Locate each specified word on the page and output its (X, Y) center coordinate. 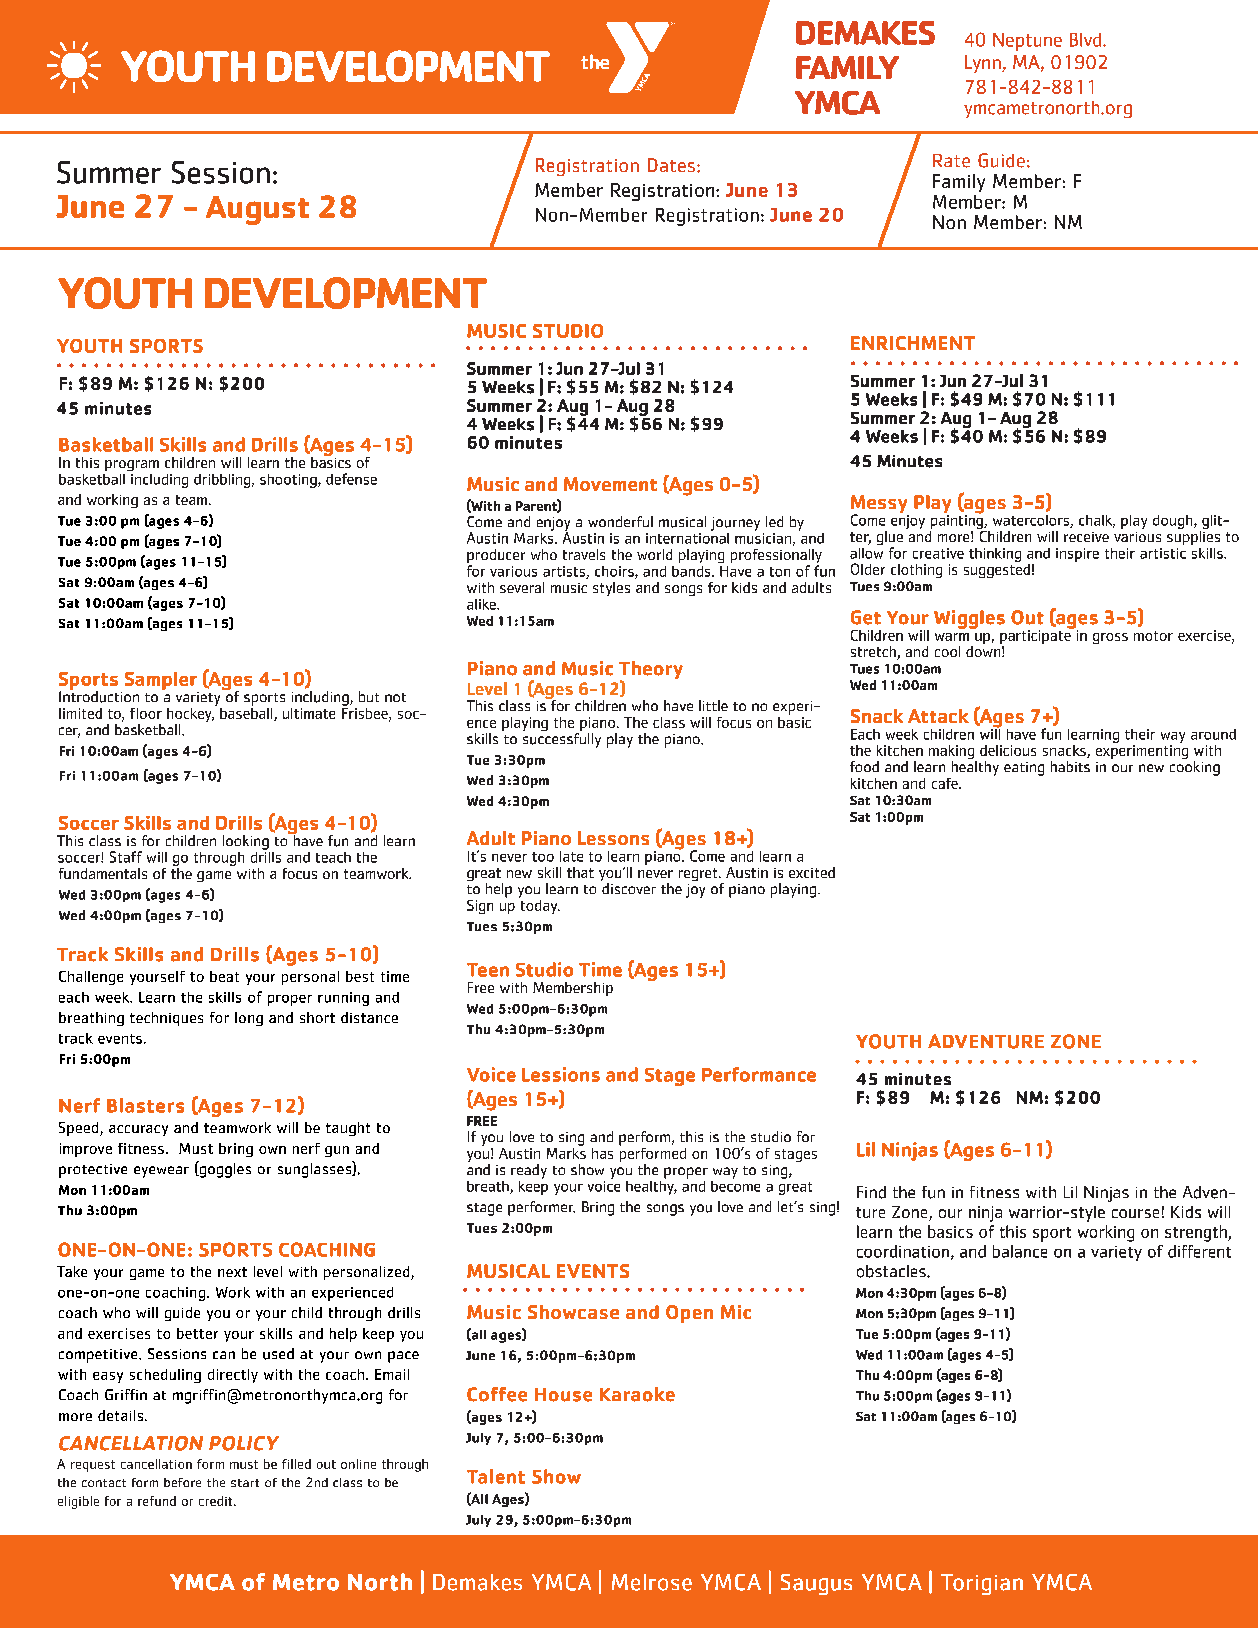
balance (1020, 1251)
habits (1070, 766)
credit (217, 1501)
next (232, 1272)
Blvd (1087, 40)
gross (1110, 638)
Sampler (162, 682)
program (132, 465)
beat (224, 976)
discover (629, 888)
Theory (651, 671)
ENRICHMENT (913, 343)
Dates (671, 165)
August (257, 210)
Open (689, 1314)
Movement (610, 484)
